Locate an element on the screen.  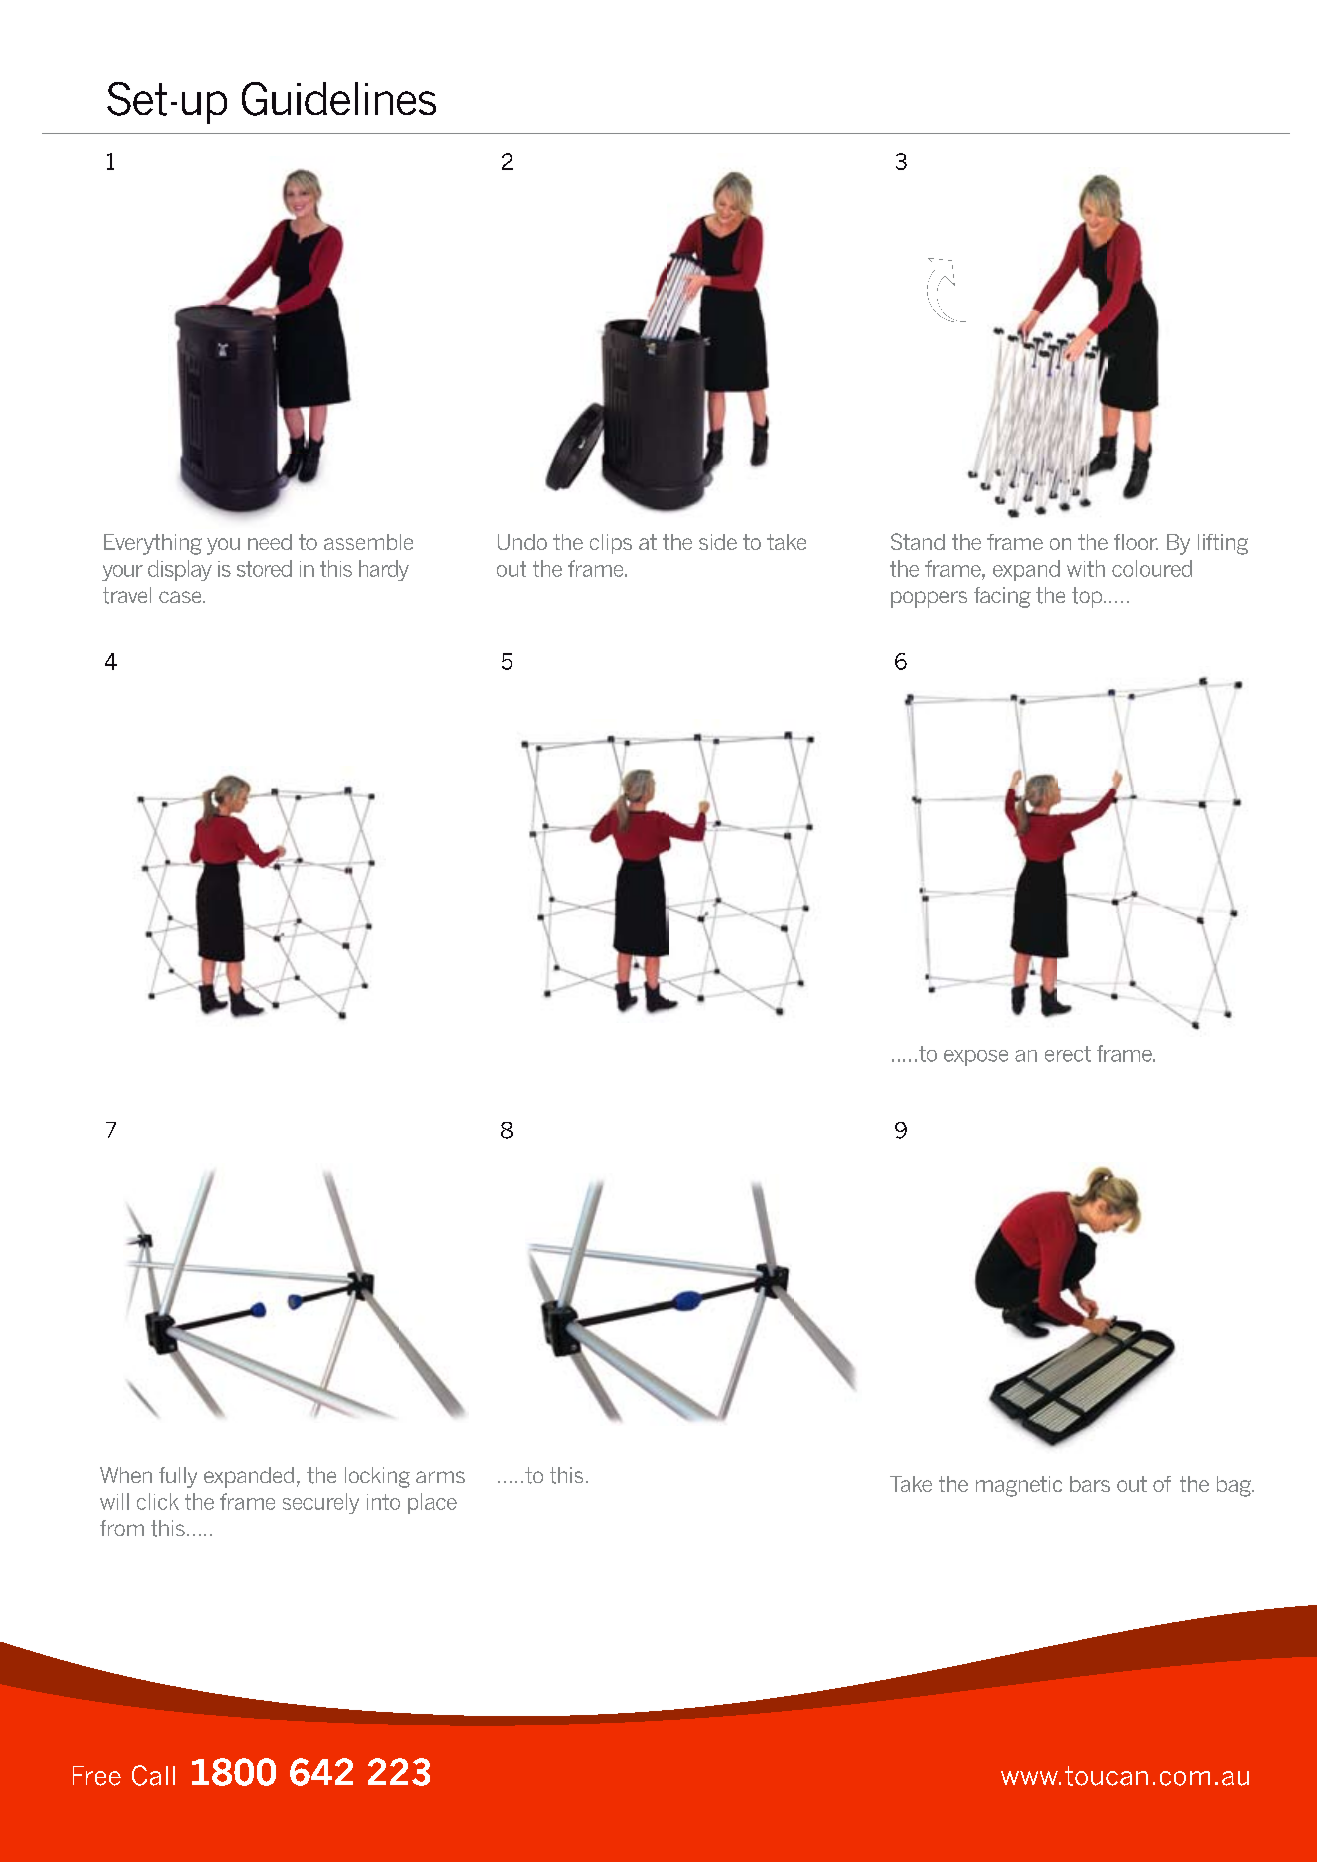
clips is located at coordinates (611, 544).
